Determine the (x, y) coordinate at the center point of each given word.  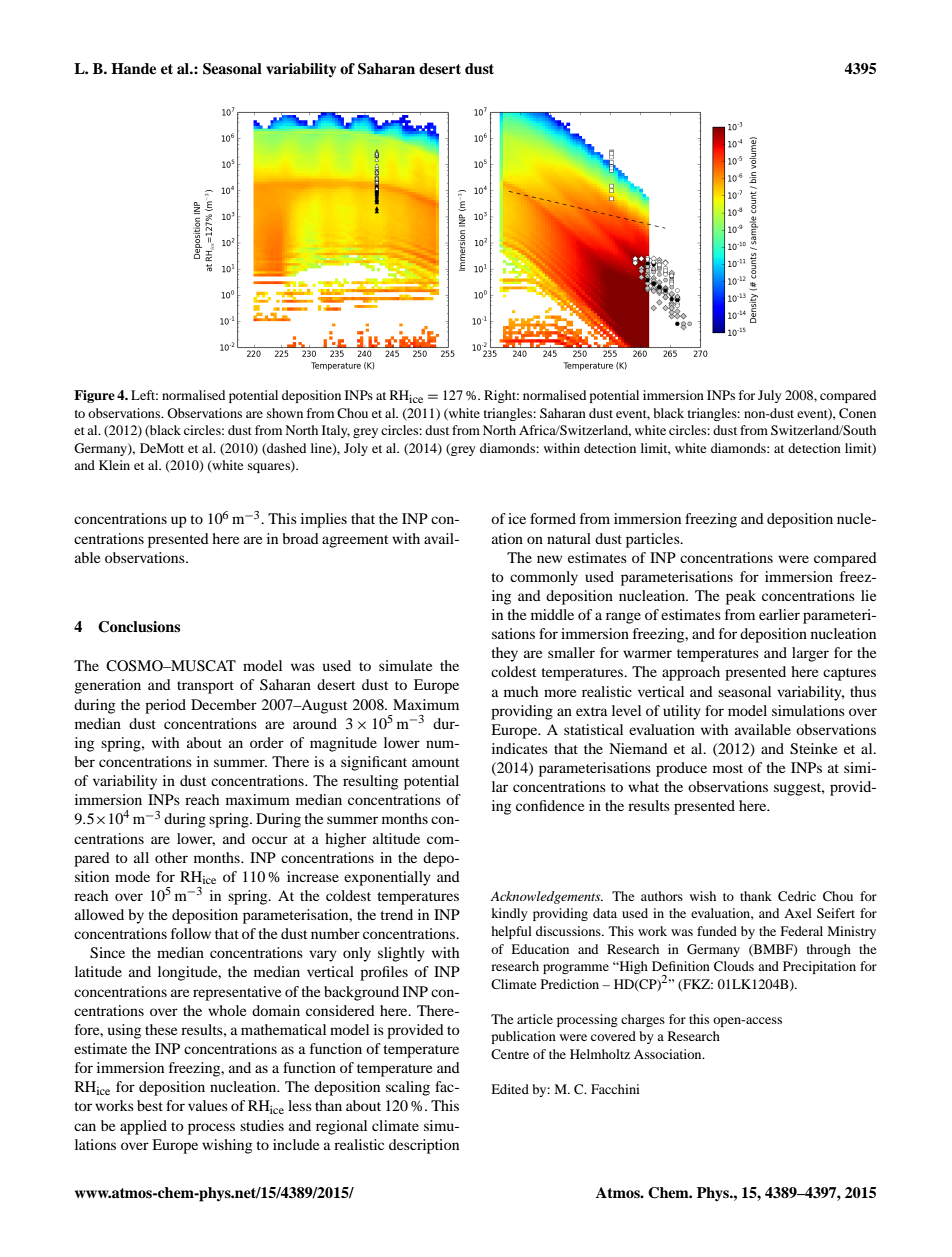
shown (285, 413)
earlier (779, 614)
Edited (510, 1089)
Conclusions (139, 627)
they (504, 654)
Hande (133, 68)
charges (643, 1020)
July (770, 396)
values (208, 1105)
